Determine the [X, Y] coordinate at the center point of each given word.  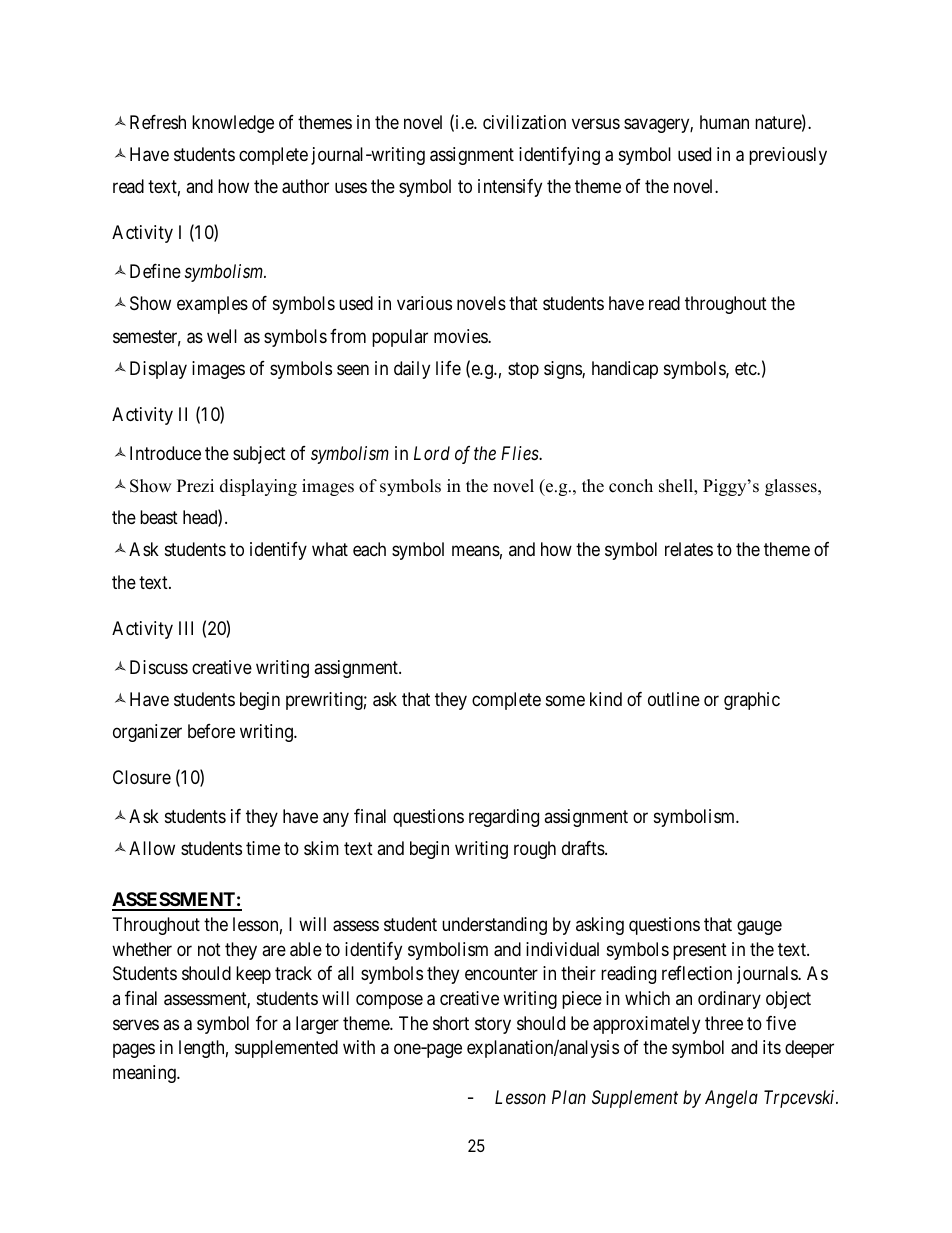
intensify [510, 188]
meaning [145, 1074]
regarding [504, 818]
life [448, 368]
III [186, 628]
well [222, 336]
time [263, 848]
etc [746, 368]
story [493, 1025]
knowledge [233, 124]
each [369, 549]
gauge [759, 927]
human [724, 122]
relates [689, 549]
